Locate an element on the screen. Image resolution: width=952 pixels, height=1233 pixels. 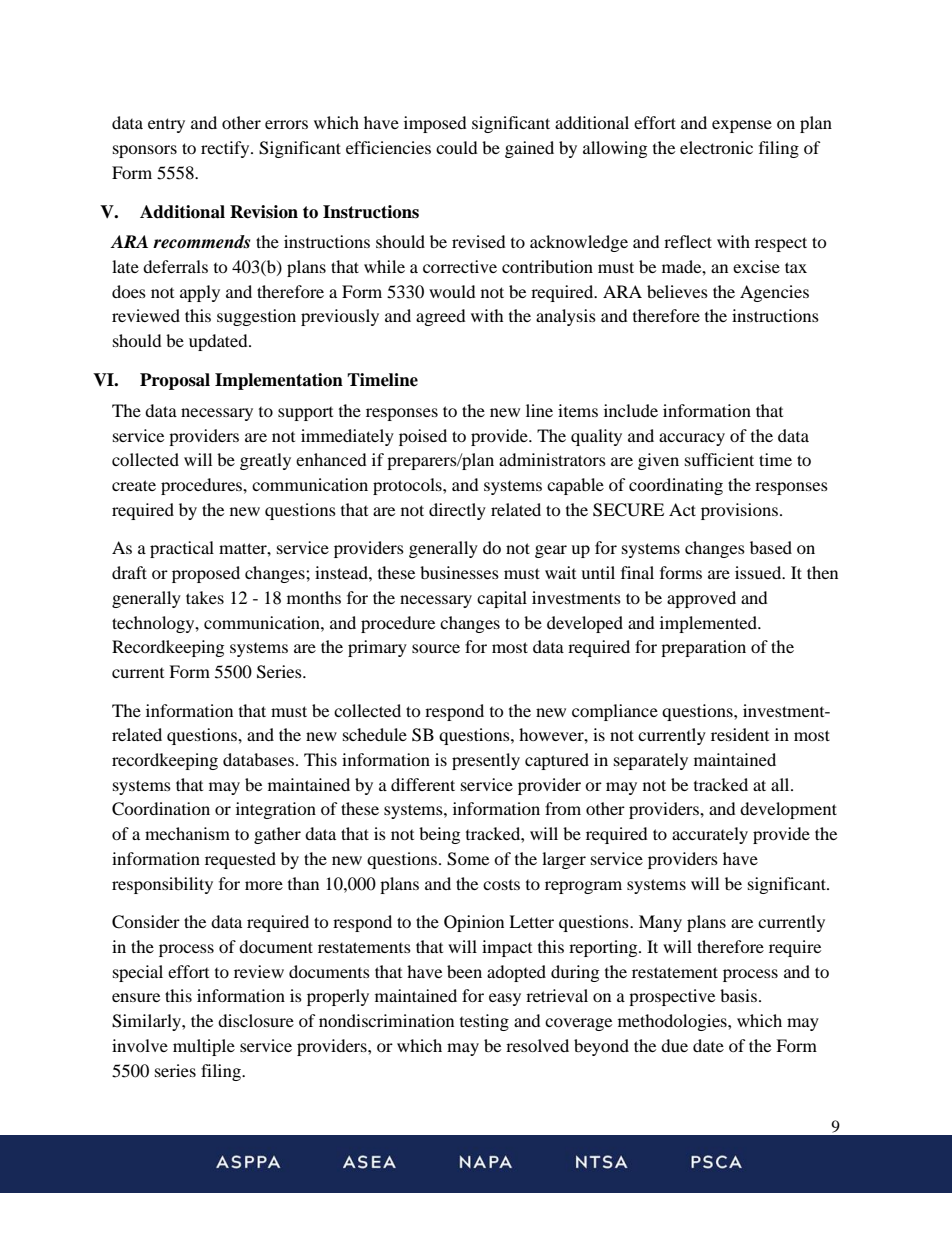
poised is located at coordinates (423, 437).
